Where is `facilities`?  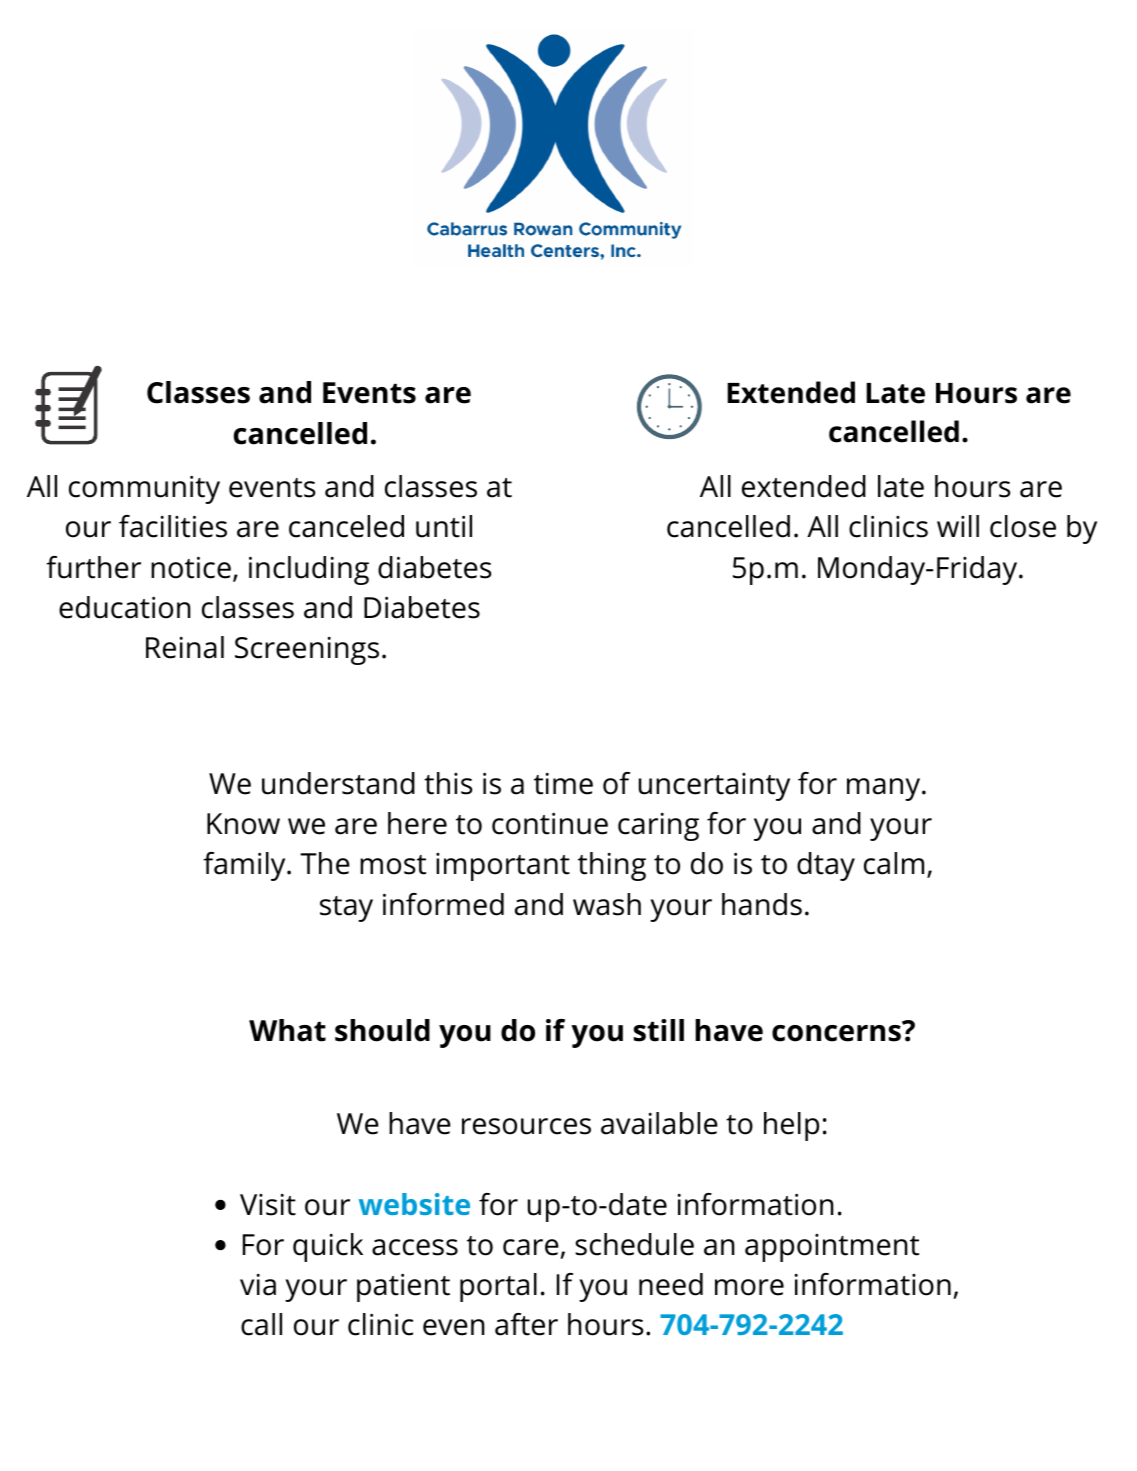
facilities is located at coordinates (173, 526).
